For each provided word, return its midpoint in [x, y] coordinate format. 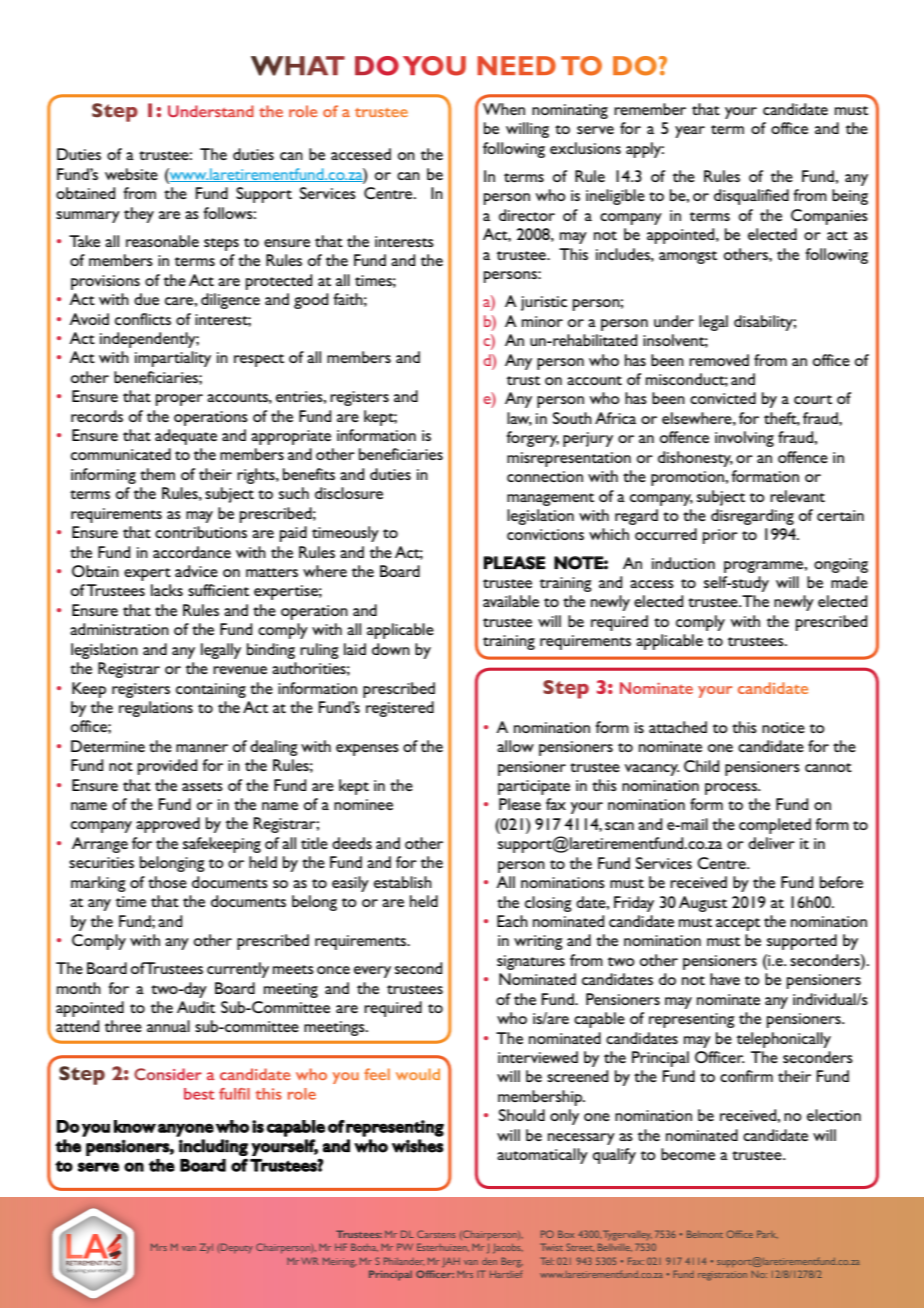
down [391, 649]
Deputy [237, 1248]
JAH [451, 1262]
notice [783, 727]
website [131, 174]
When [504, 109]
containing [211, 690]
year [690, 132]
